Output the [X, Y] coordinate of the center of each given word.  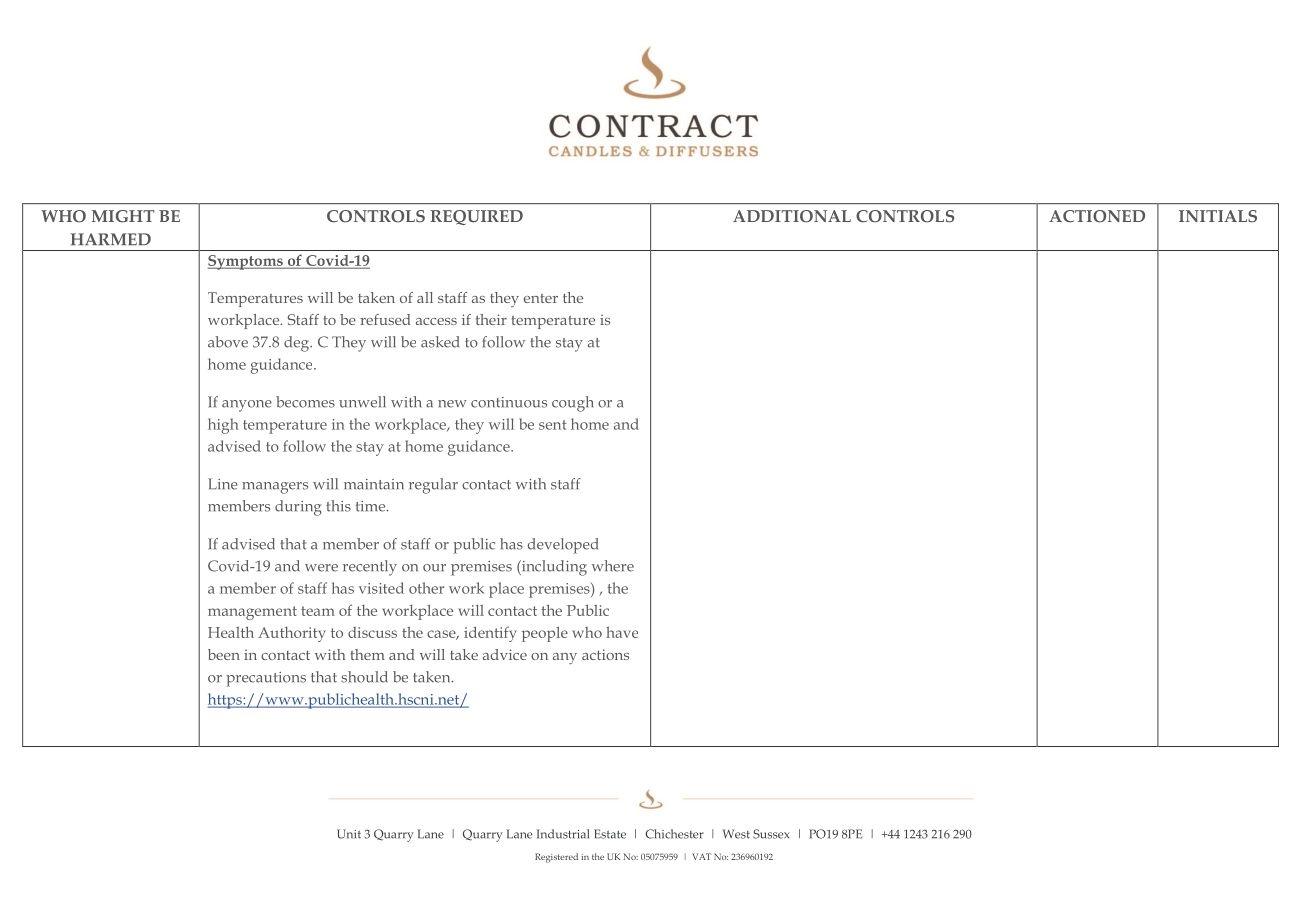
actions [605, 654]
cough [572, 404]
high [223, 426]
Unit [349, 834]
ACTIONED [1097, 216]
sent [553, 425]
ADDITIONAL [792, 216]
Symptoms [246, 262]
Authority [292, 634]
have [622, 632]
